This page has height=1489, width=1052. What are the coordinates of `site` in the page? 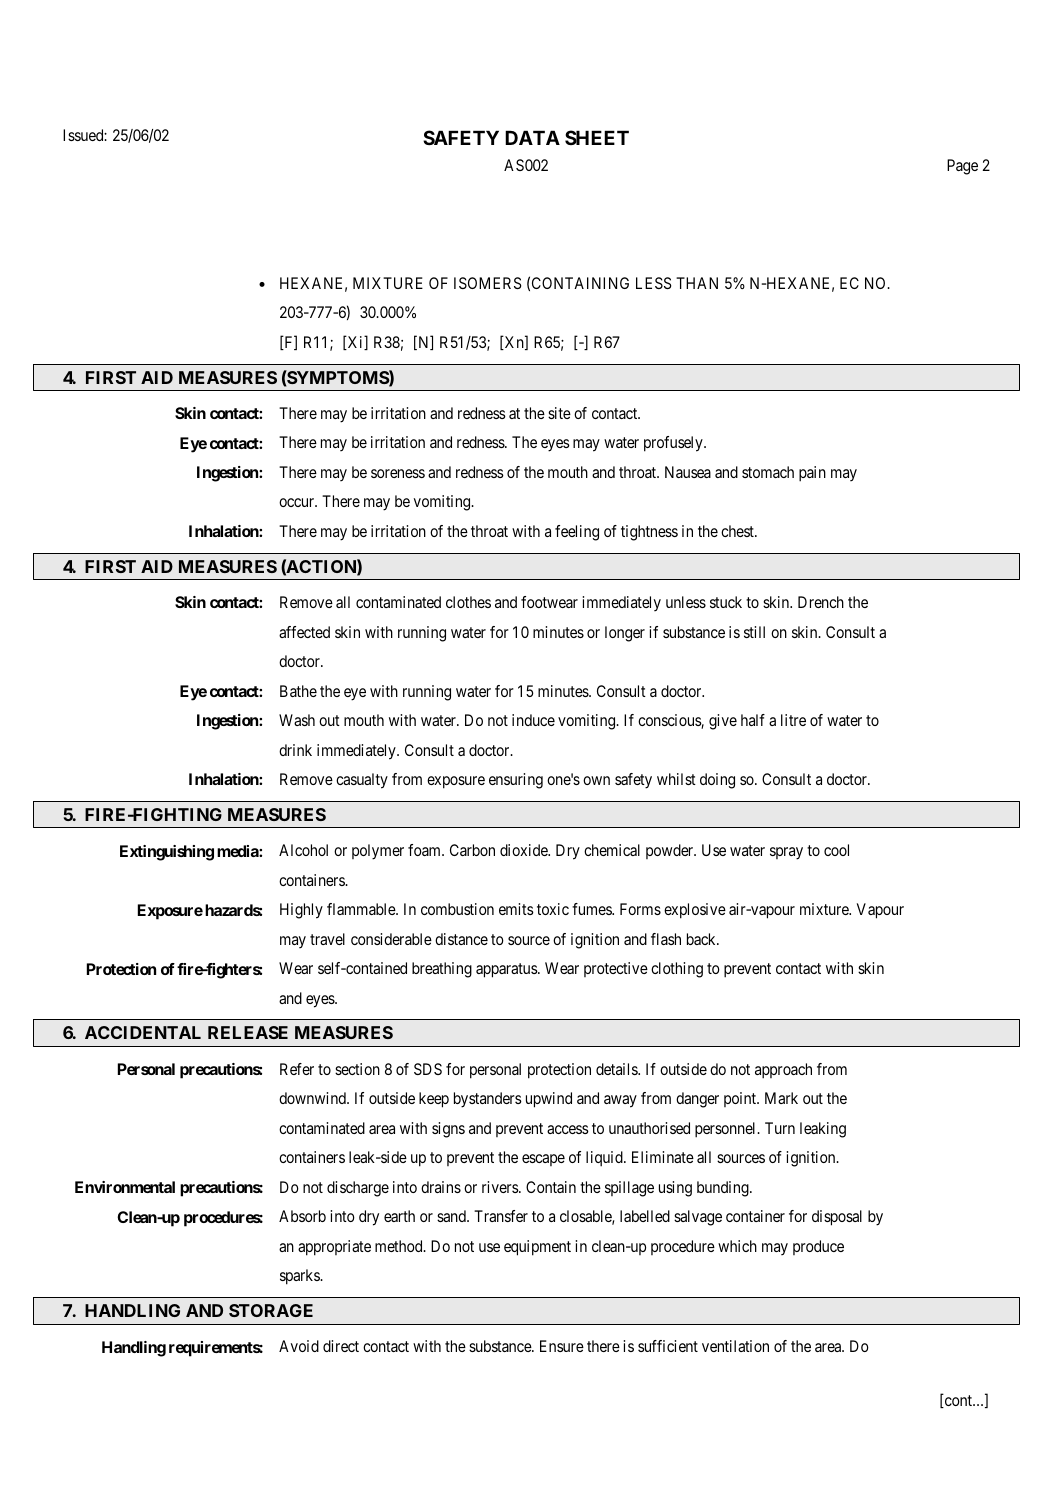 It's located at (559, 413).
